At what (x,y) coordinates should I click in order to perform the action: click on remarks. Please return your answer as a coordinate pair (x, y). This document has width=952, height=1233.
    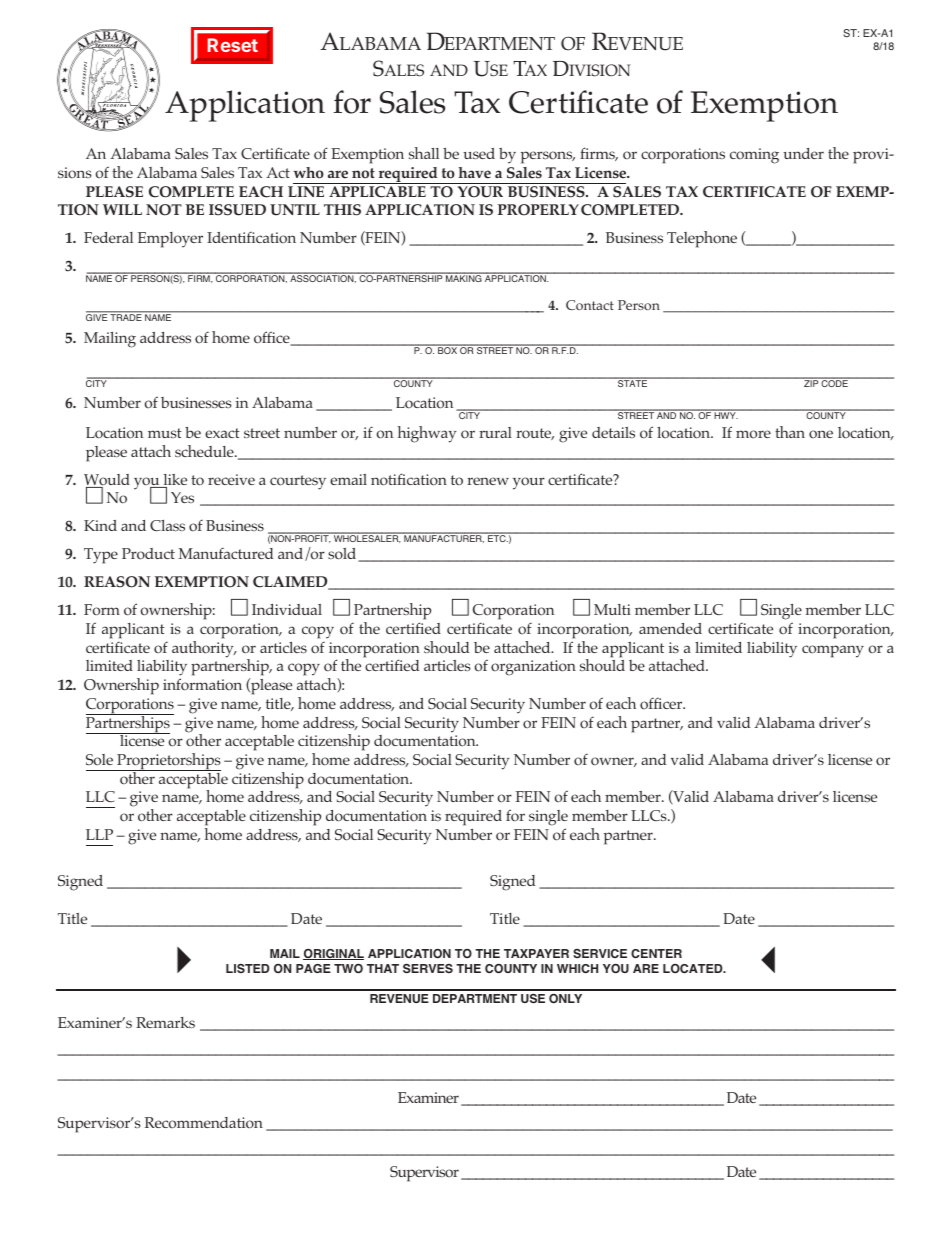
    Looking at the image, I should click on (165, 1022).
